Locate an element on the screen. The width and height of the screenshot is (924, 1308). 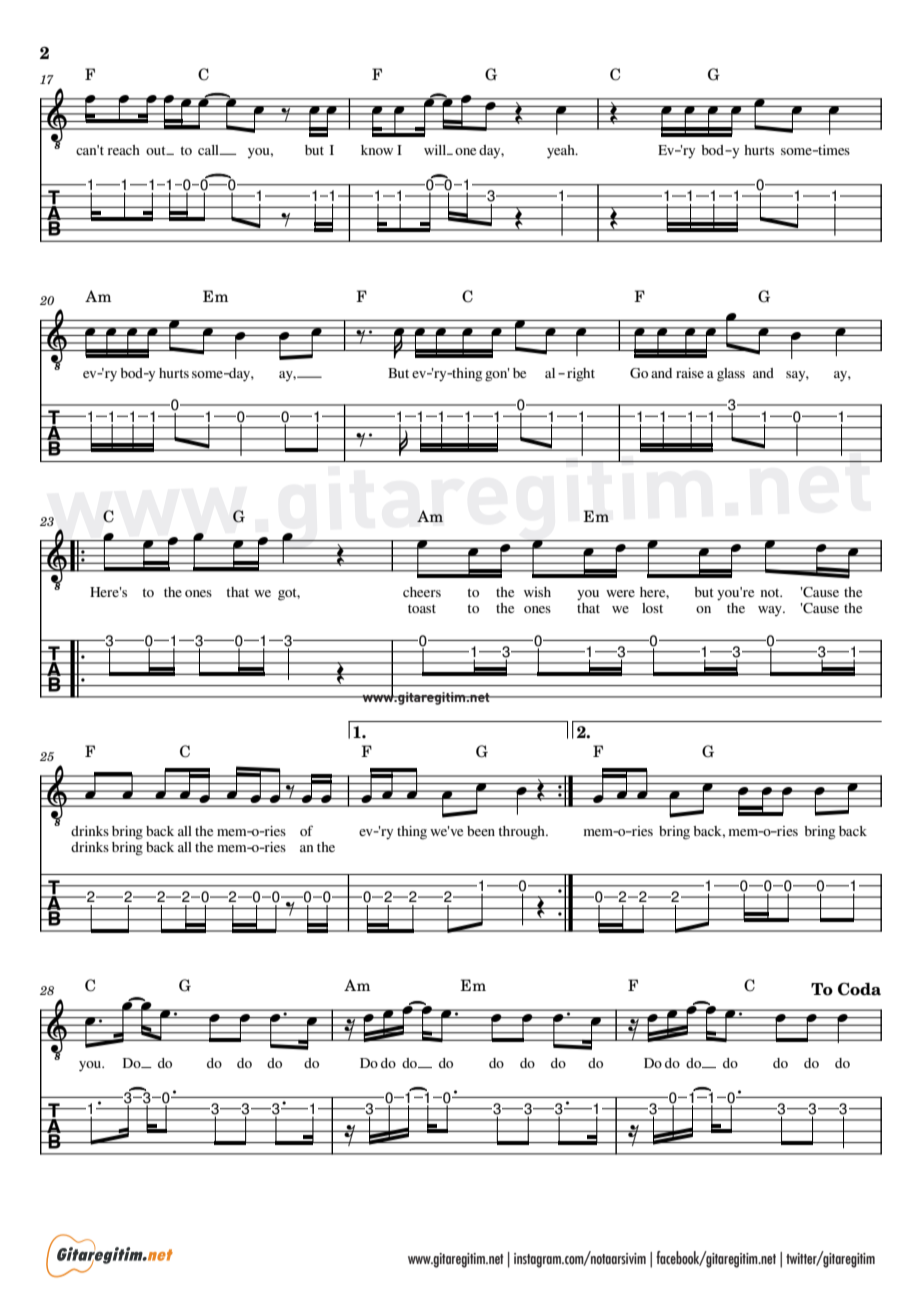
been is located at coordinates (481, 831).
